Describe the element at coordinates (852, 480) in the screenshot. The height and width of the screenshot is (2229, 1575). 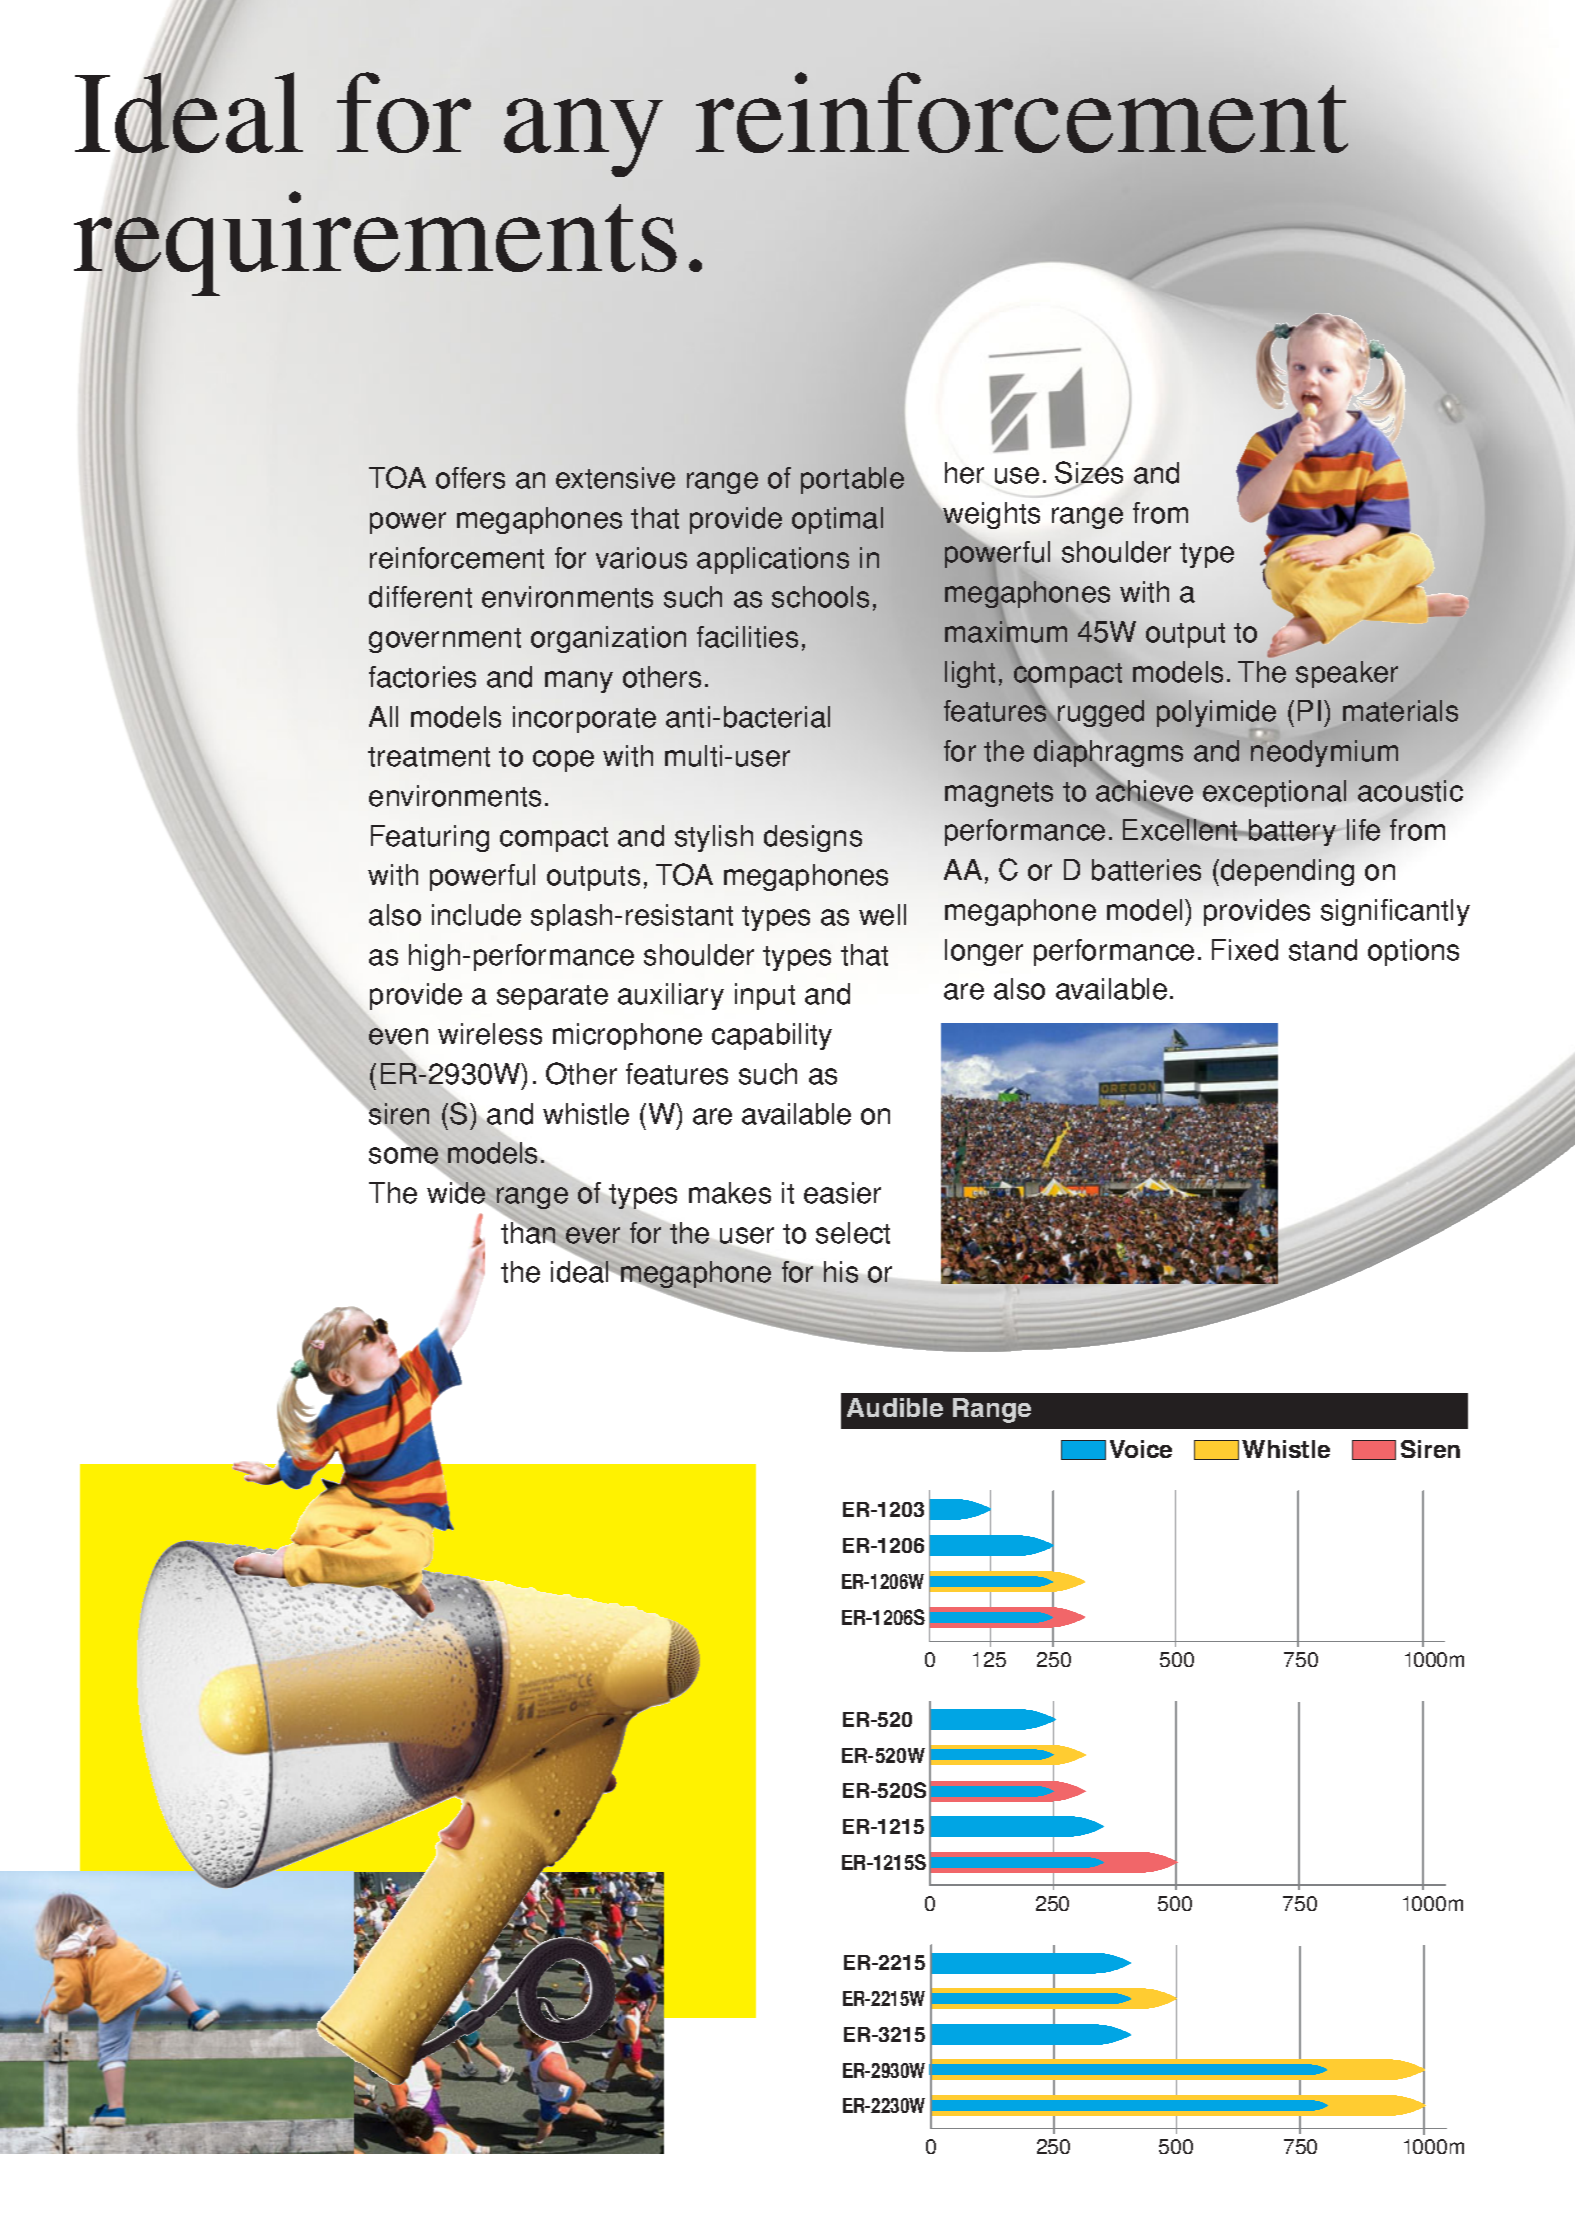
I see `portable` at that location.
